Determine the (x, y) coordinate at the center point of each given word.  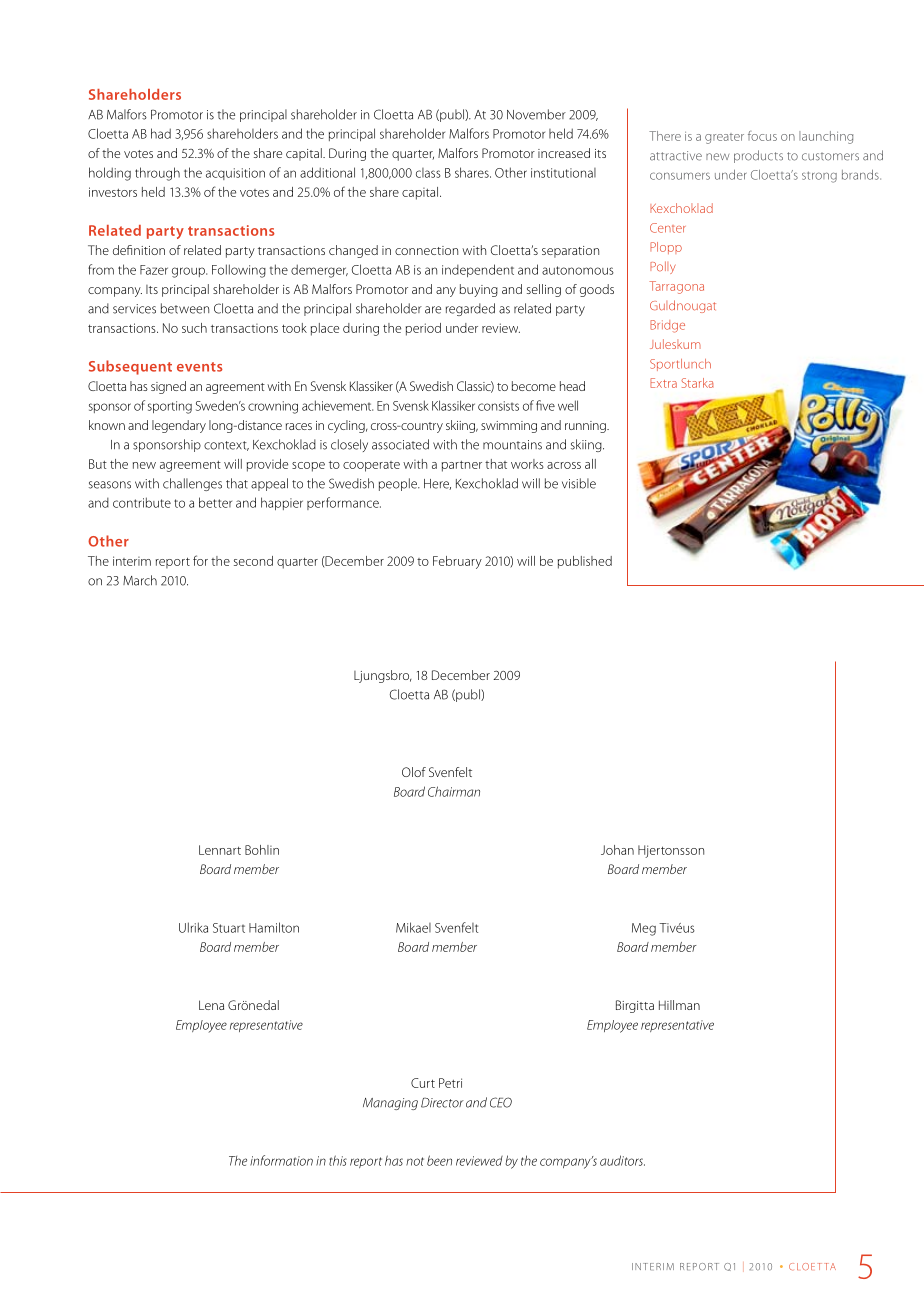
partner (462, 466)
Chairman (454, 791)
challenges (192, 484)
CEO (501, 1102)
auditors (622, 1160)
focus (762, 136)
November (536, 114)
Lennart (220, 850)
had (161, 133)
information (281, 1160)
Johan (617, 850)
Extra (663, 383)
